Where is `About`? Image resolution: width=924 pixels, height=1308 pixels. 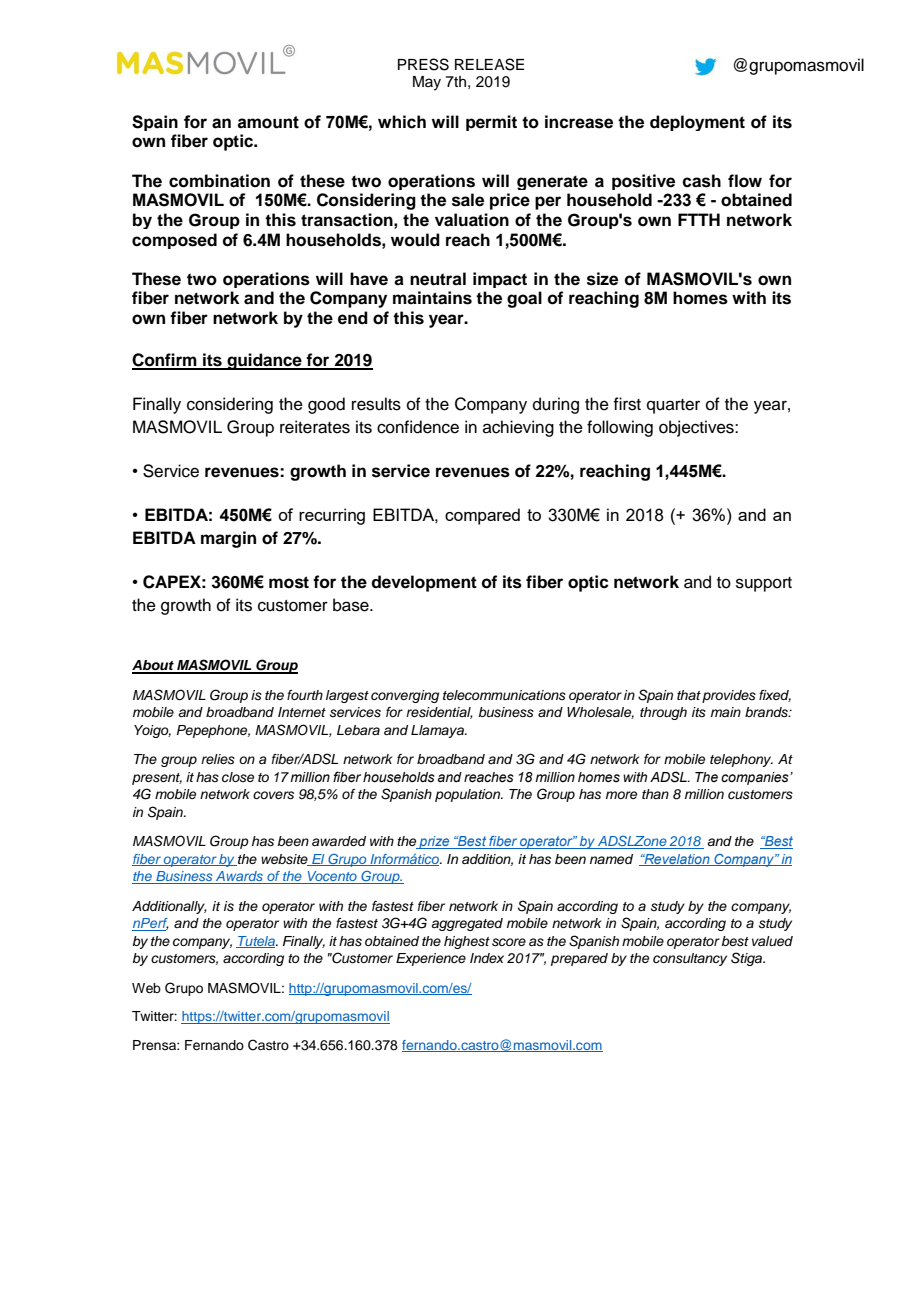
About is located at coordinates (154, 666).
